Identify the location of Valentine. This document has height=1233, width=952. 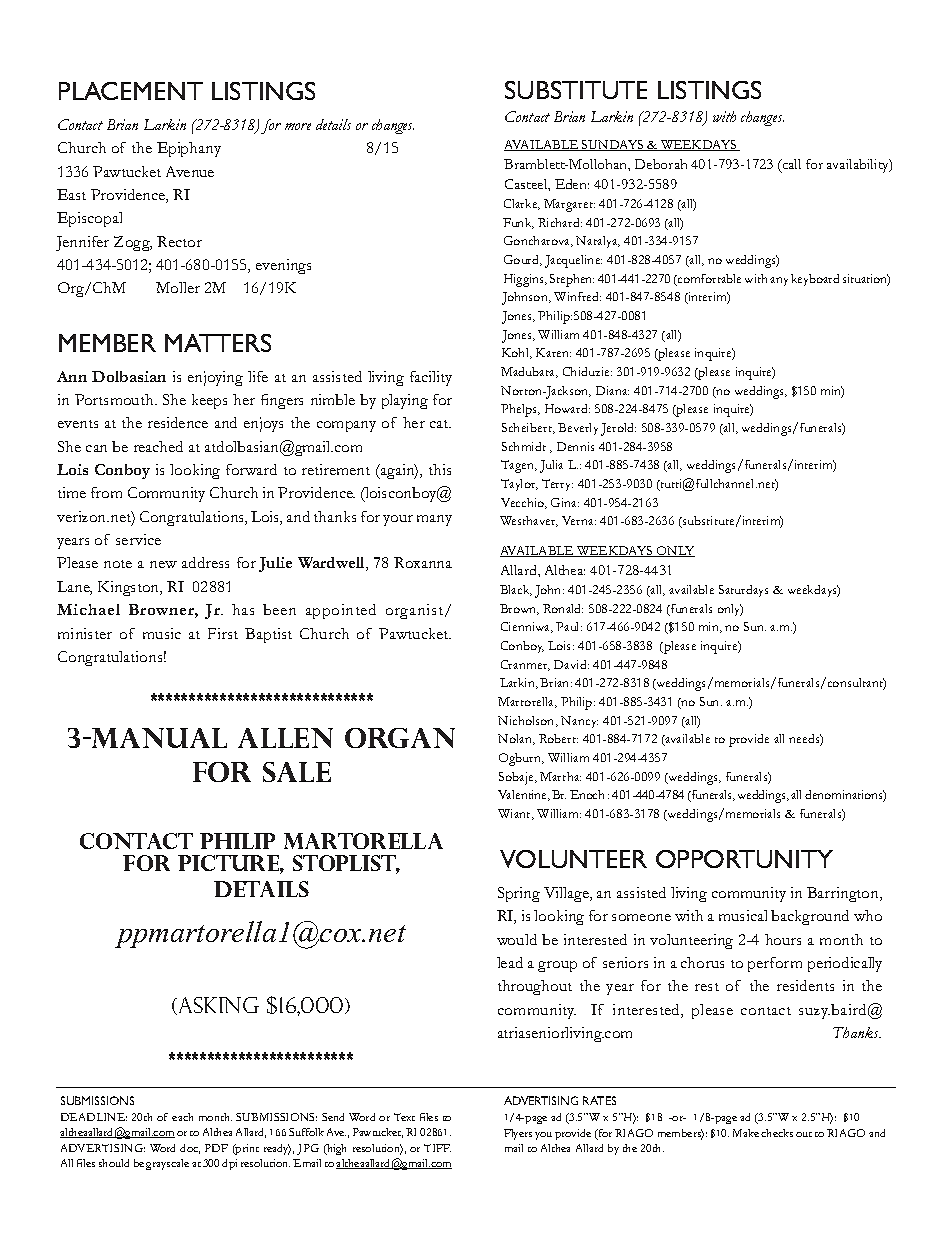
(524, 795).
